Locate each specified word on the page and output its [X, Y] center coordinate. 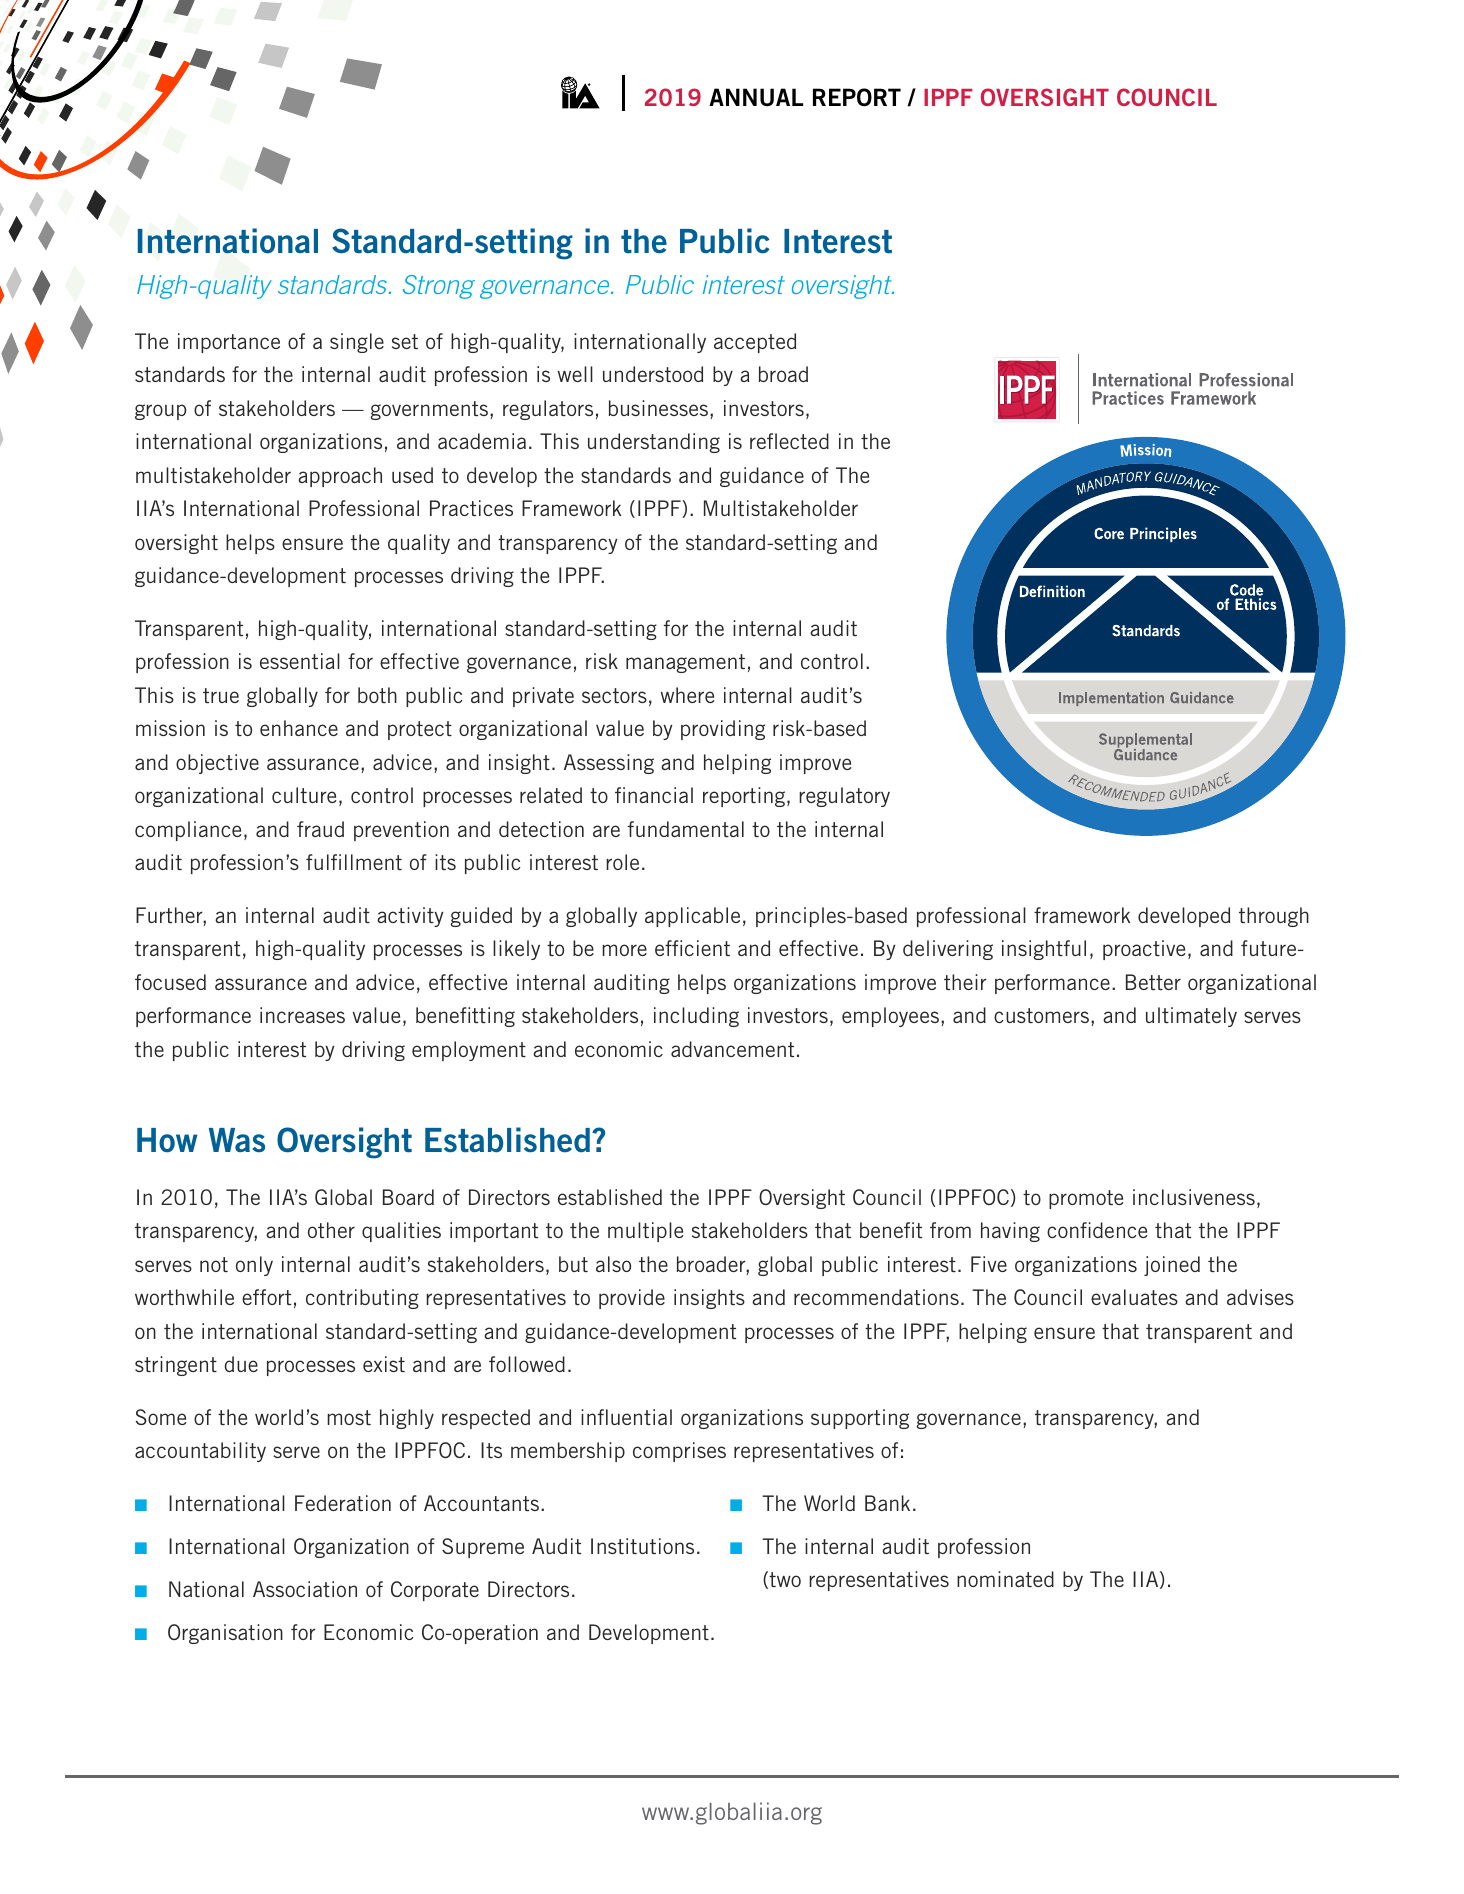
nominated [1005, 1579]
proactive [1144, 950]
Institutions [642, 1546]
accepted [755, 343]
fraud [320, 829]
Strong [439, 287]
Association [305, 1589]
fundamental [686, 829]
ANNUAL [756, 97]
